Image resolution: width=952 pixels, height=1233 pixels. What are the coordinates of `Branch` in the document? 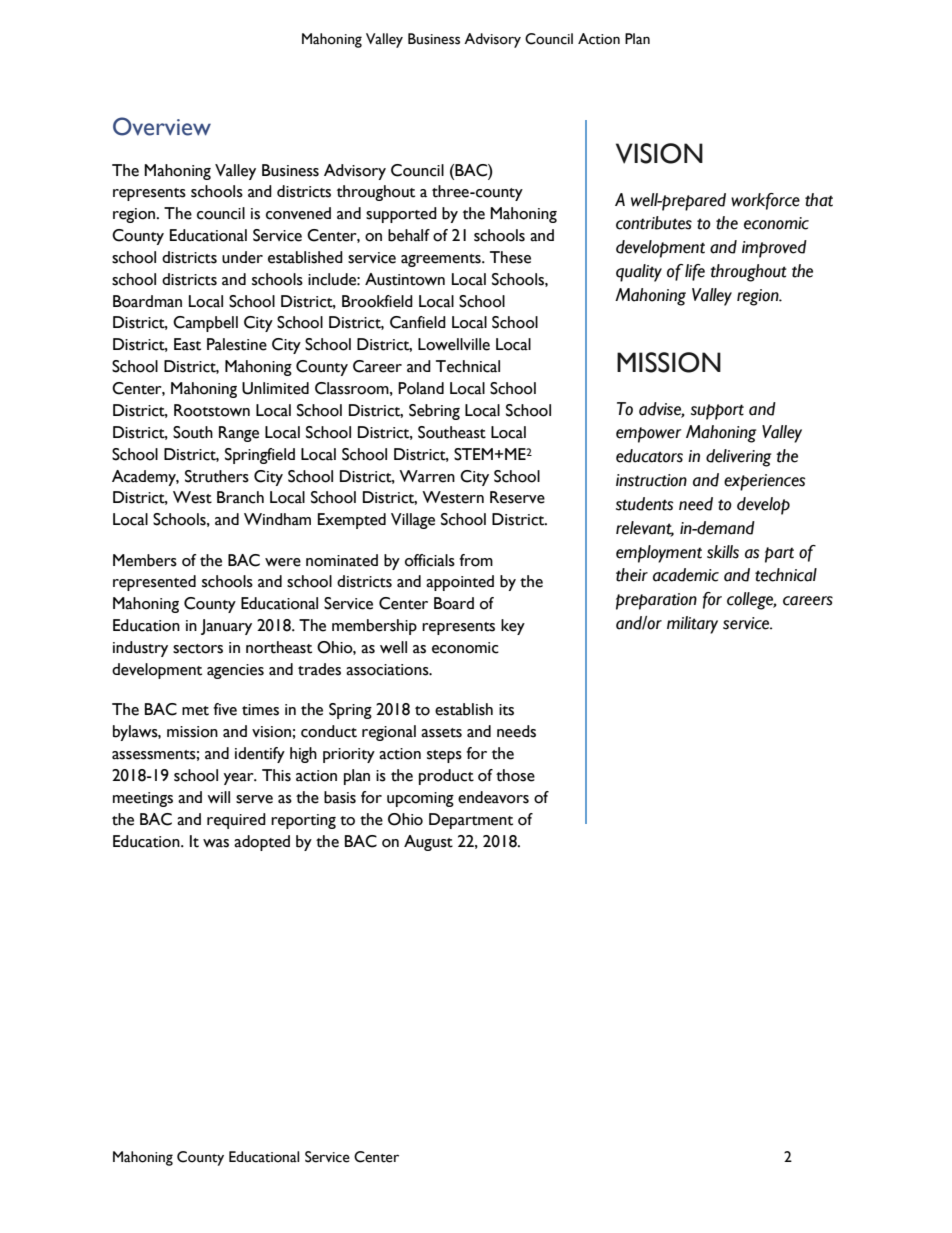 It's located at (240, 497).
